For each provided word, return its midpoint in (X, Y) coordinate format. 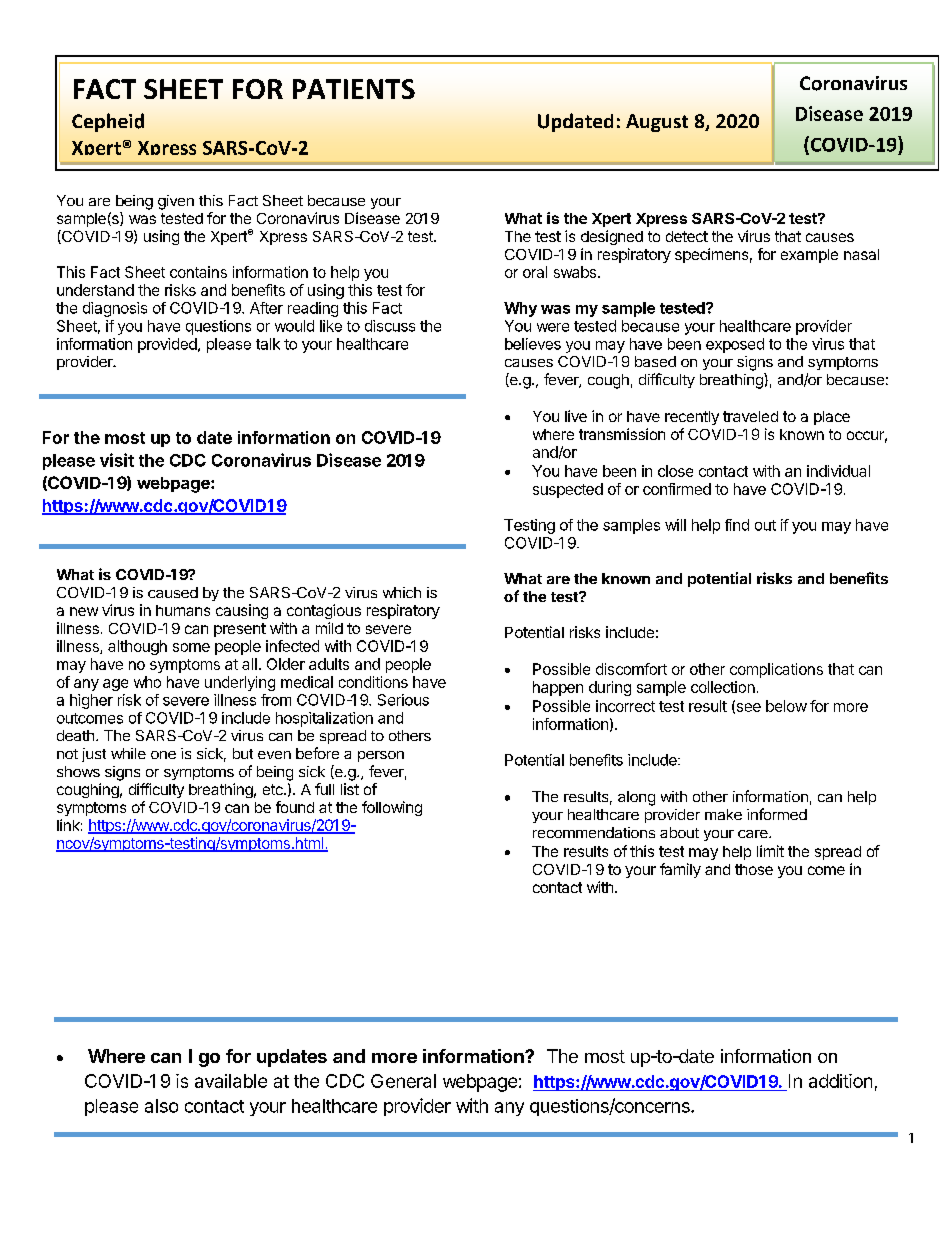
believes (533, 344)
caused (173, 592)
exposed (735, 345)
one (163, 755)
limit (770, 851)
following (392, 808)
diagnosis (115, 309)
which (402, 592)
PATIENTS (354, 89)
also (161, 1106)
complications (776, 670)
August (657, 123)
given (176, 202)
